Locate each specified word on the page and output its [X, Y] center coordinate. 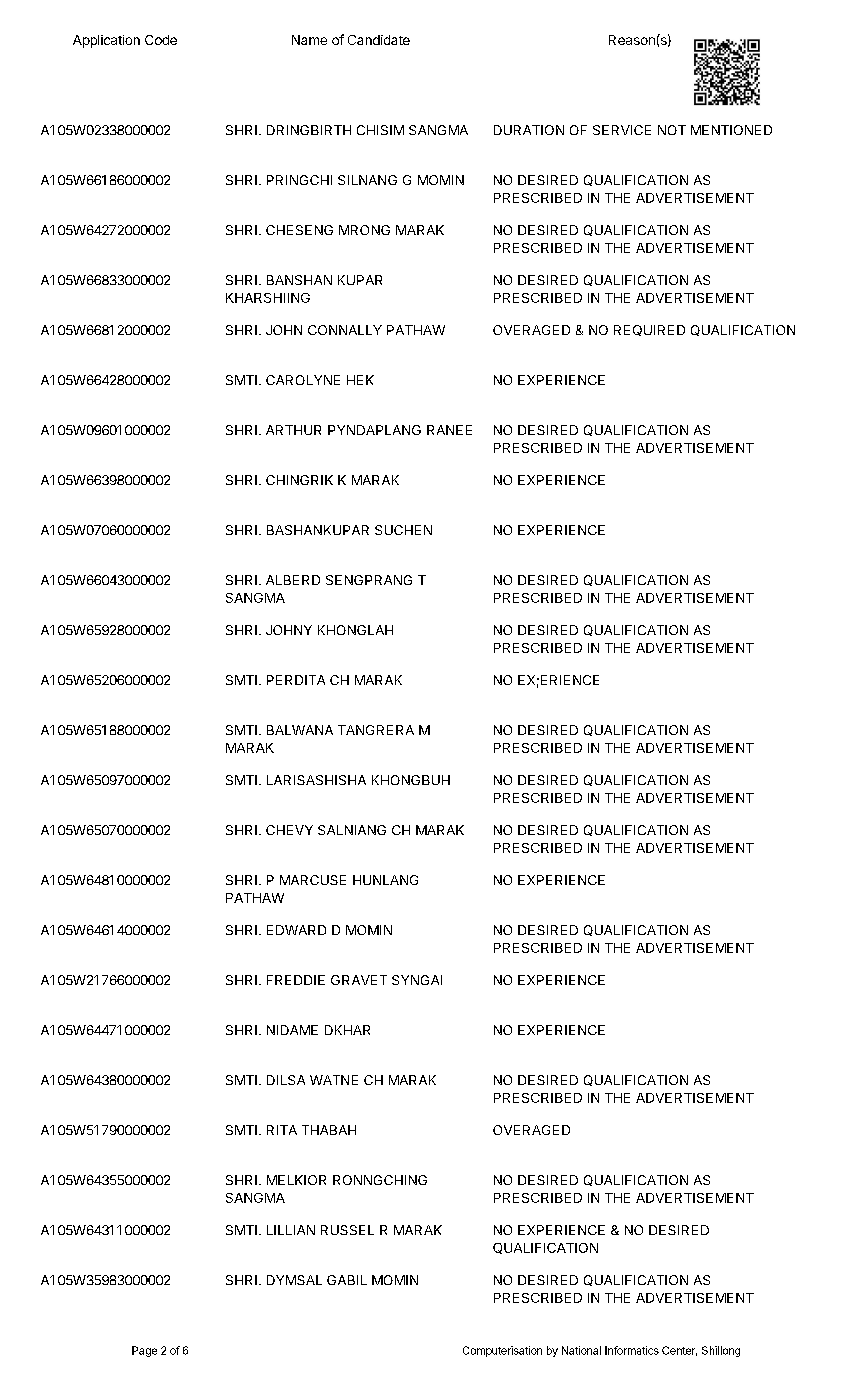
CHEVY [289, 830]
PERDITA [296, 680]
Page [144, 1351]
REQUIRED [649, 330]
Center [679, 1351]
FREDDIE [296, 980]
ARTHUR [293, 430]
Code [161, 40]
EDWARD [296, 930]
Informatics [632, 1350]
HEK [360, 380]
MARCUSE [313, 880]
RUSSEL [347, 1230]
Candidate [379, 40]
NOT [672, 130]
